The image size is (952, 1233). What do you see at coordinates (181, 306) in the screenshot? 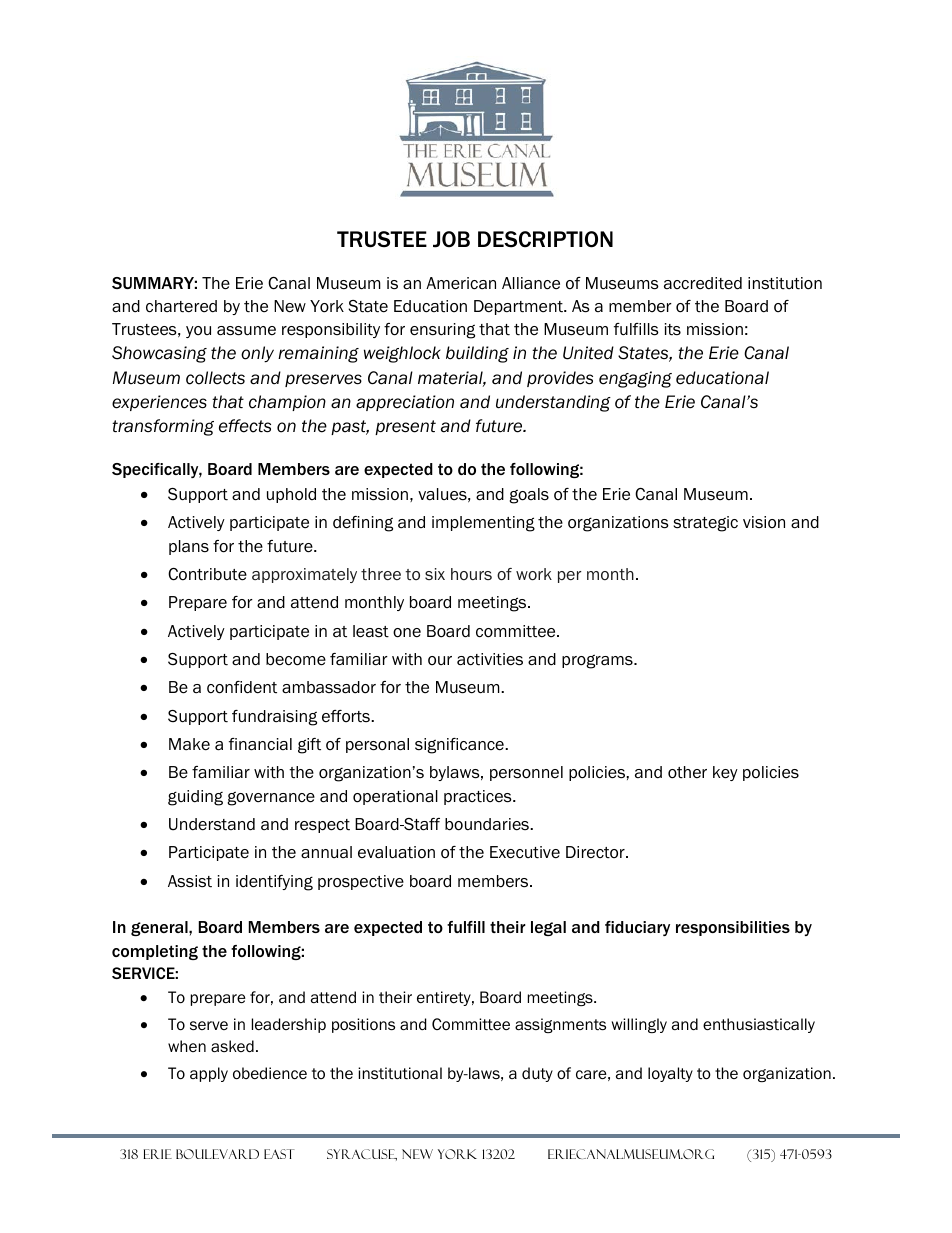
I see `chartered` at bounding box center [181, 306].
